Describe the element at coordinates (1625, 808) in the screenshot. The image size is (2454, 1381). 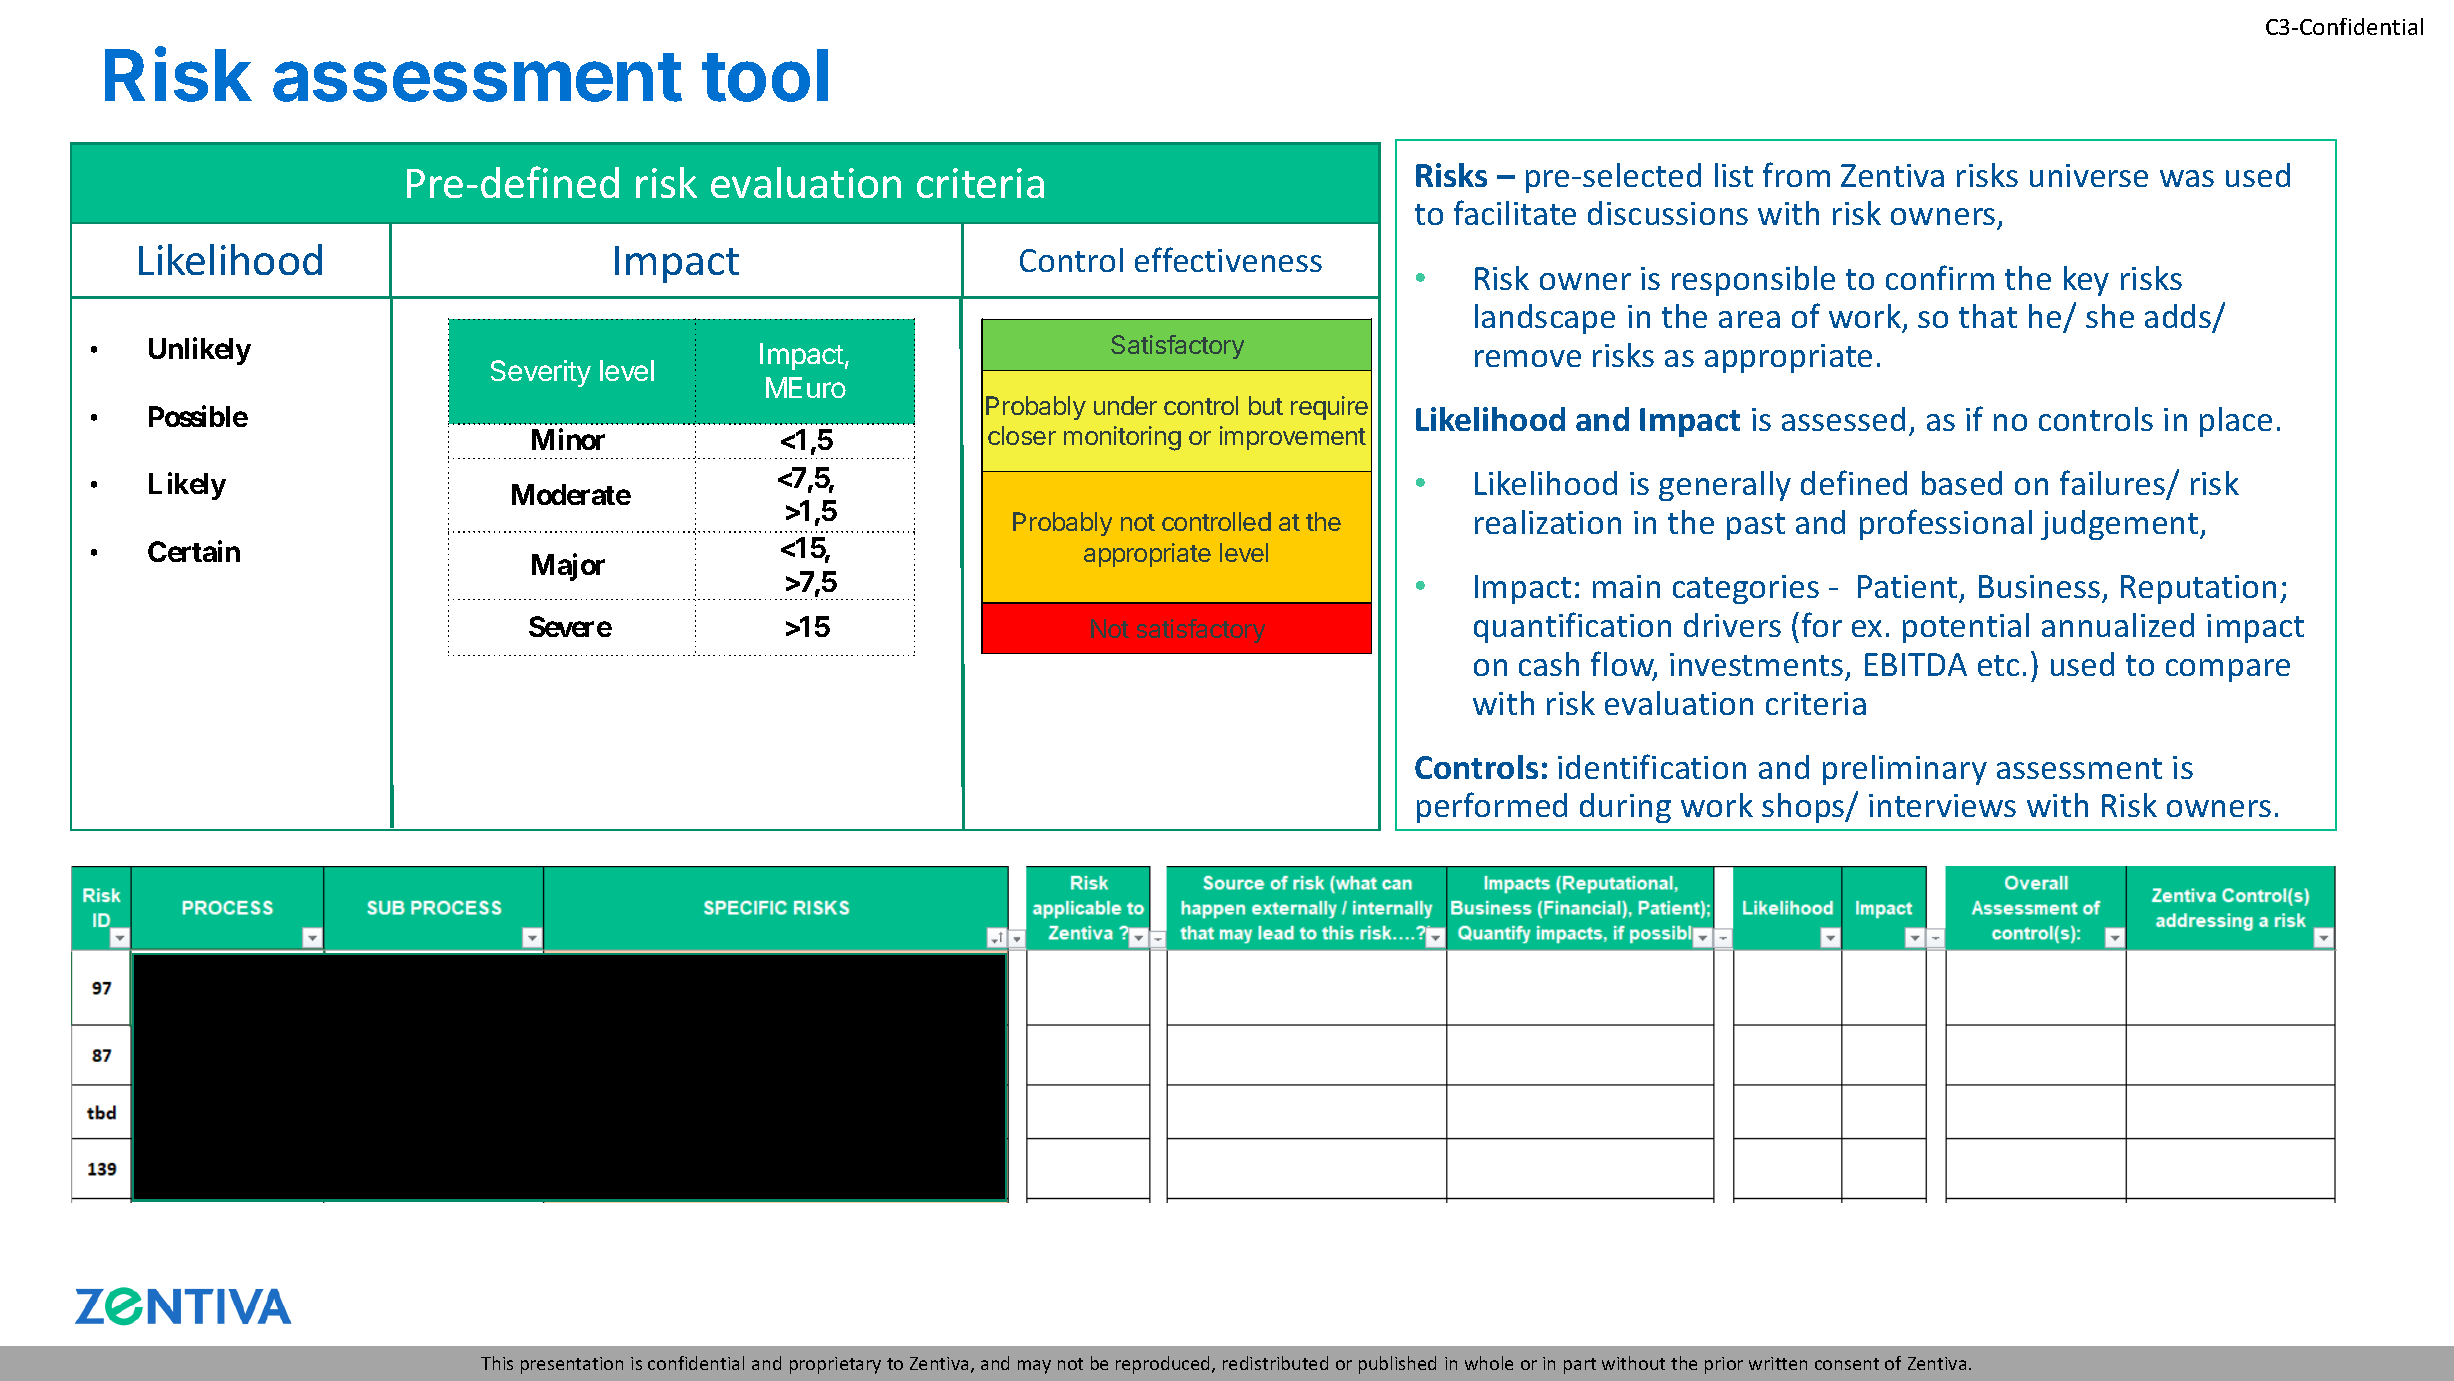
I see `during` at that location.
